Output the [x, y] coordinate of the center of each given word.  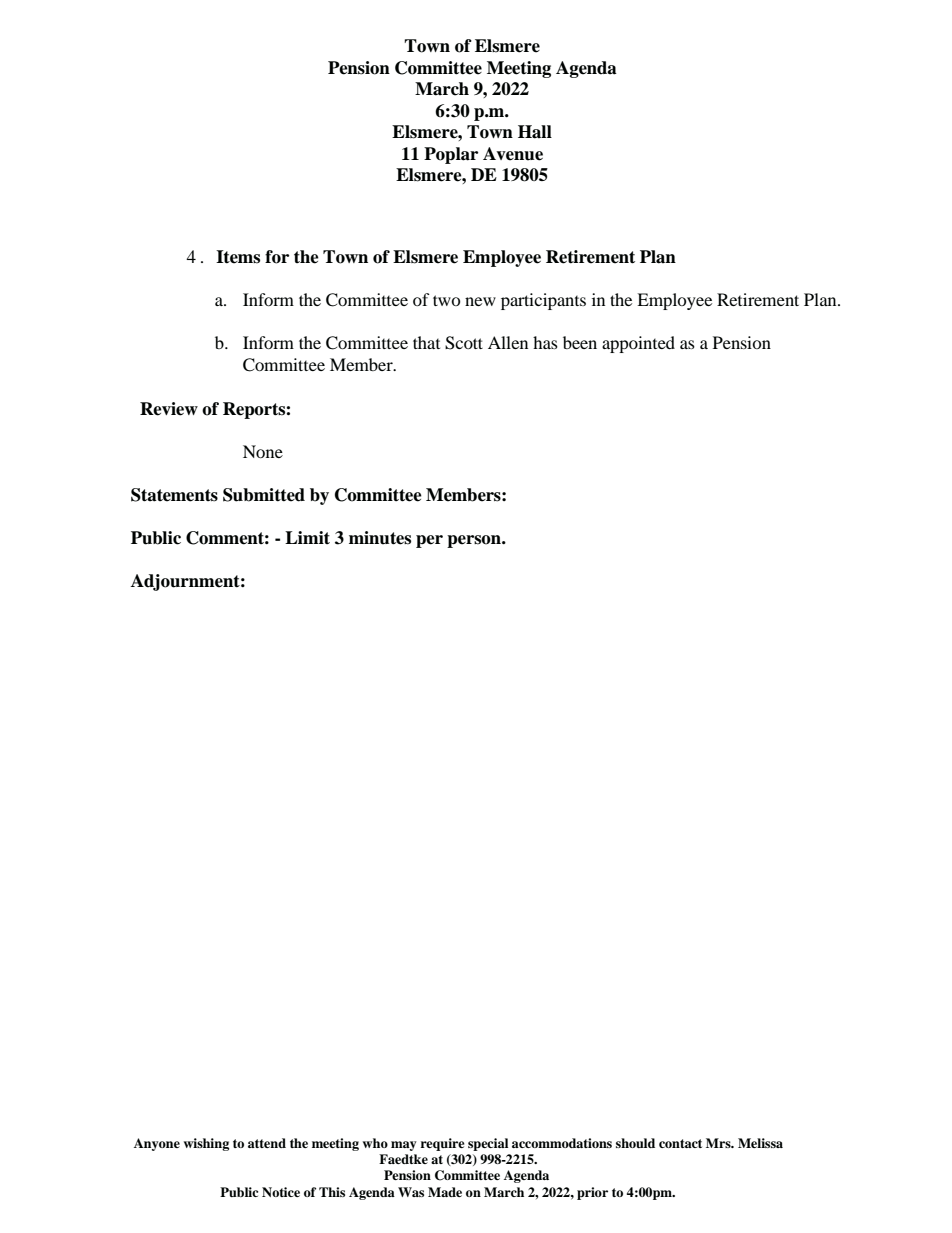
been [580, 342]
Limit [307, 537]
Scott [464, 343]
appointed [638, 344]
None [263, 451]
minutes [380, 538]
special [488, 1144]
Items [238, 257]
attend [267, 1143]
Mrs [719, 1143]
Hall [535, 132]
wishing [206, 1144]
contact [680, 1143]
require [442, 1144]
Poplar [451, 155]
